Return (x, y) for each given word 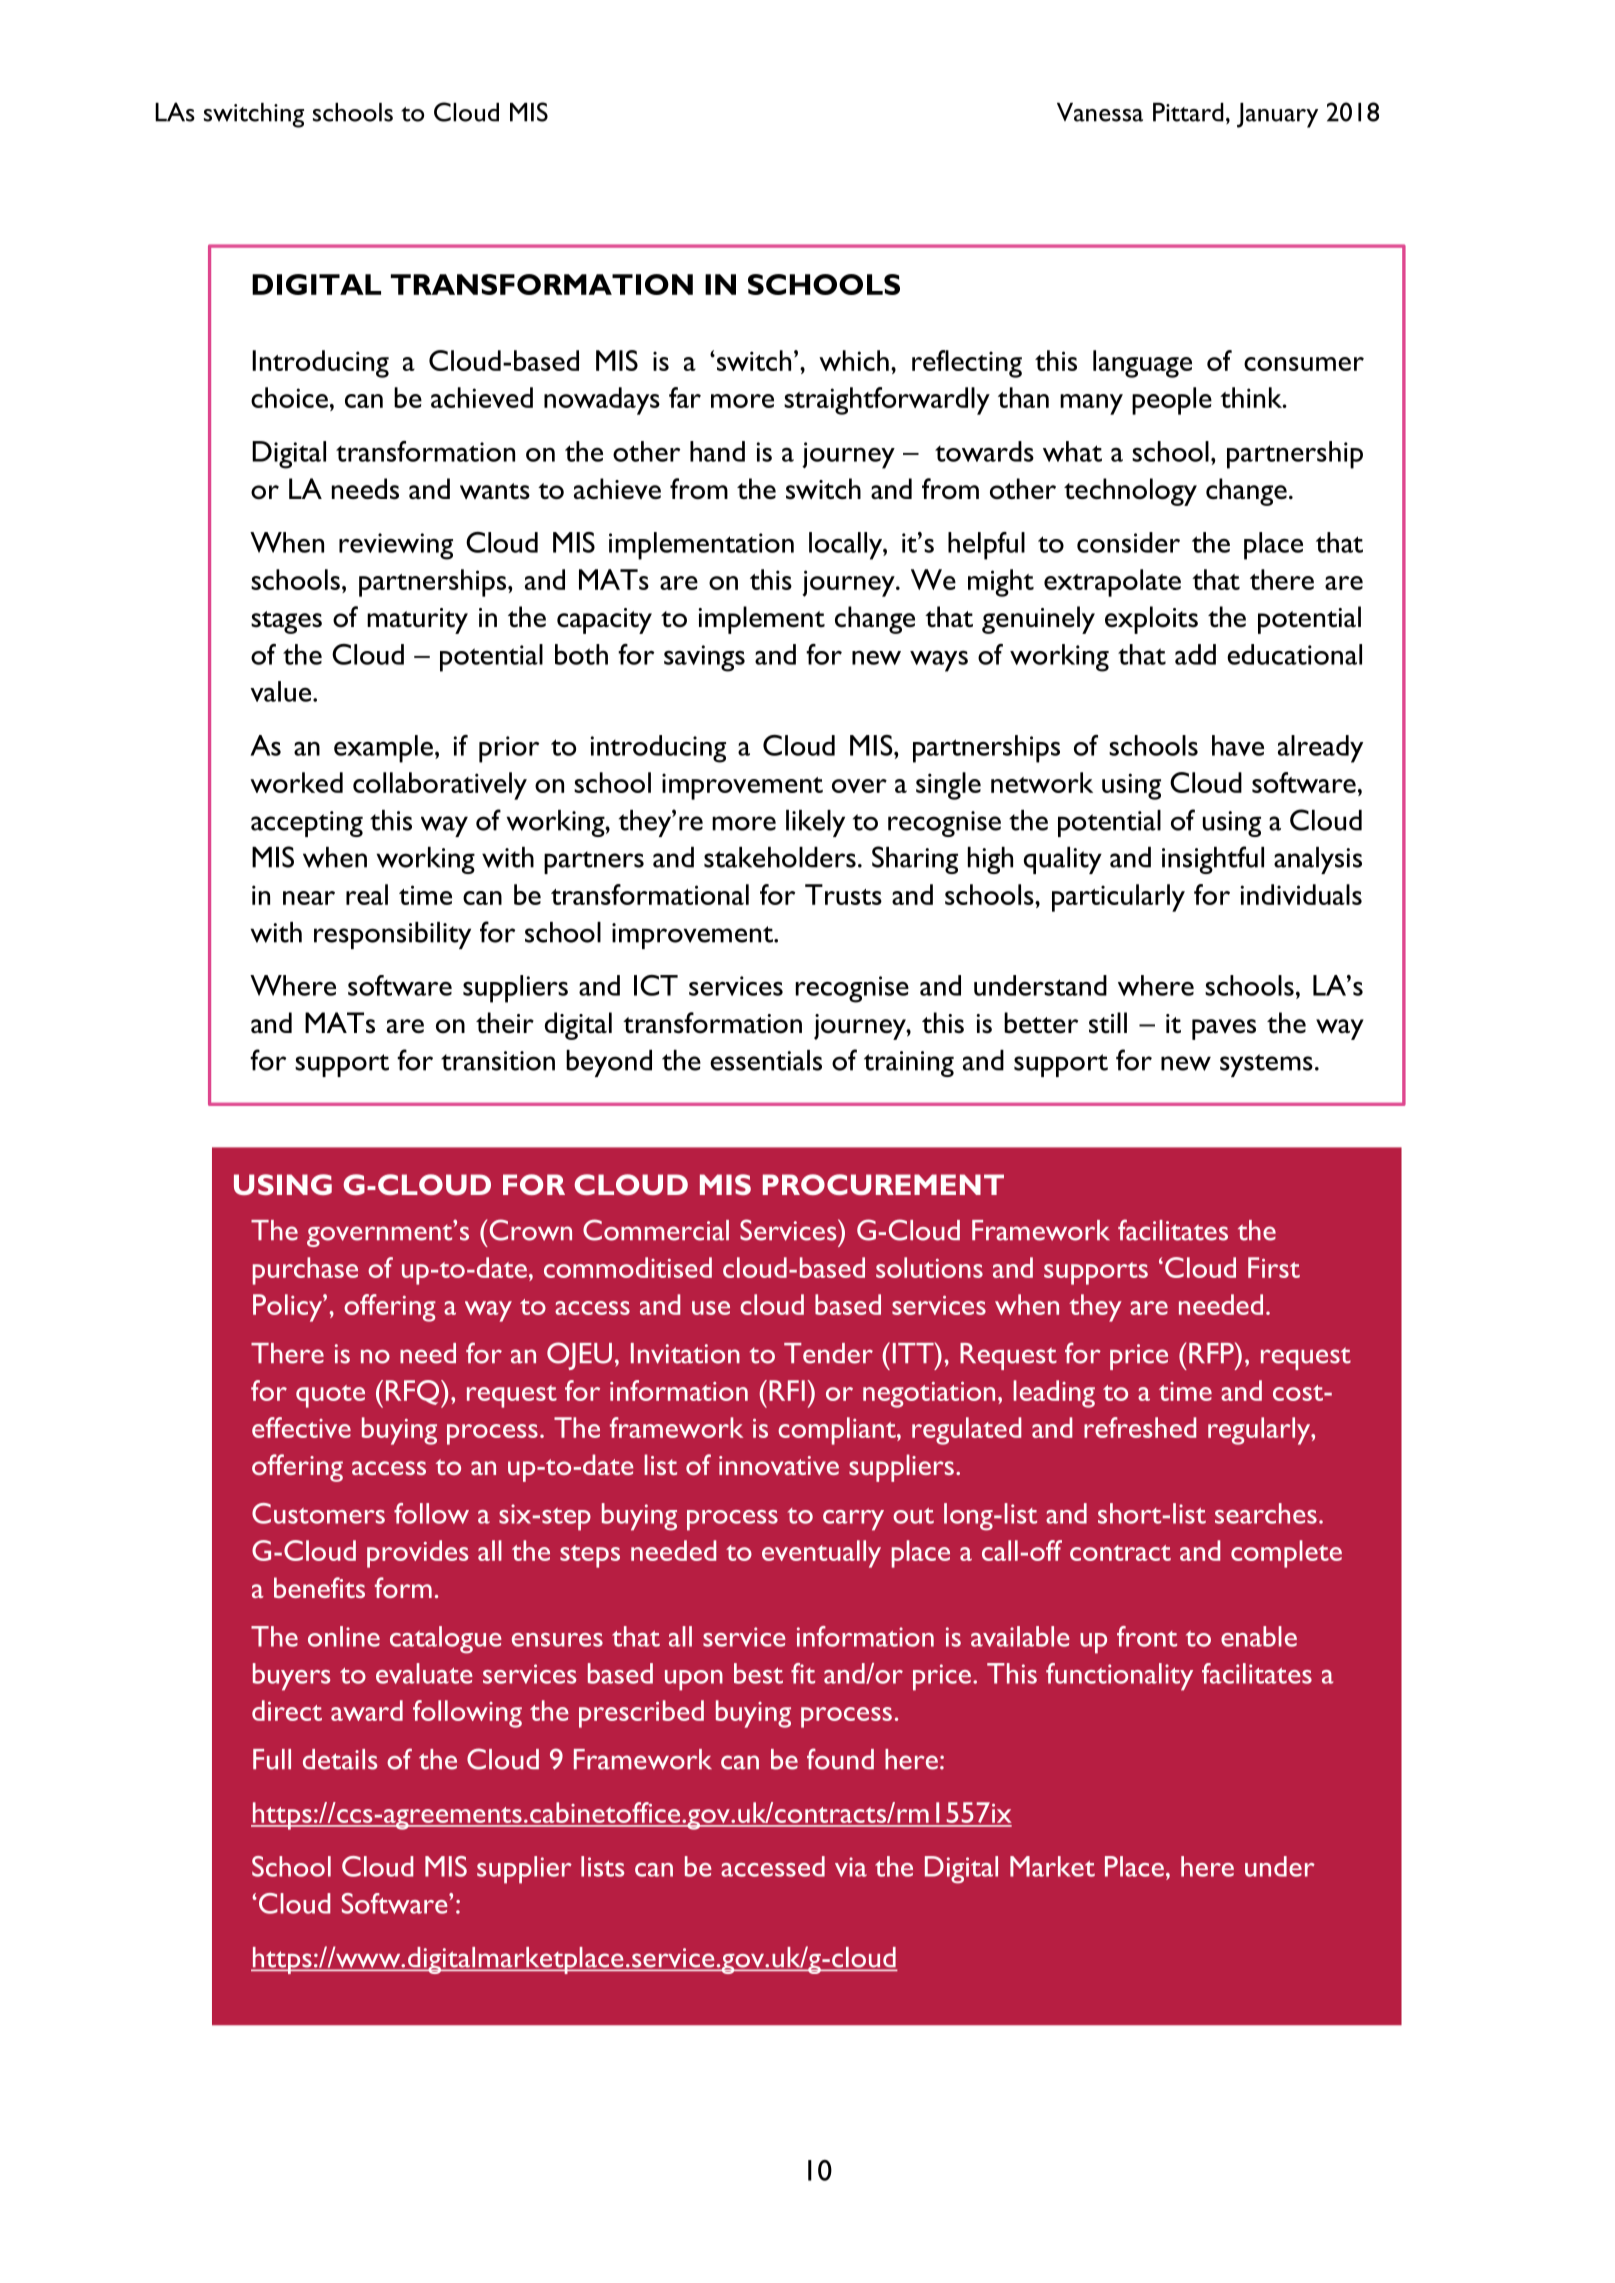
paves (1224, 1029)
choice (289, 397)
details (340, 1759)
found (840, 1759)
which (854, 360)
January (1277, 115)
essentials (766, 1060)
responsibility (392, 935)
